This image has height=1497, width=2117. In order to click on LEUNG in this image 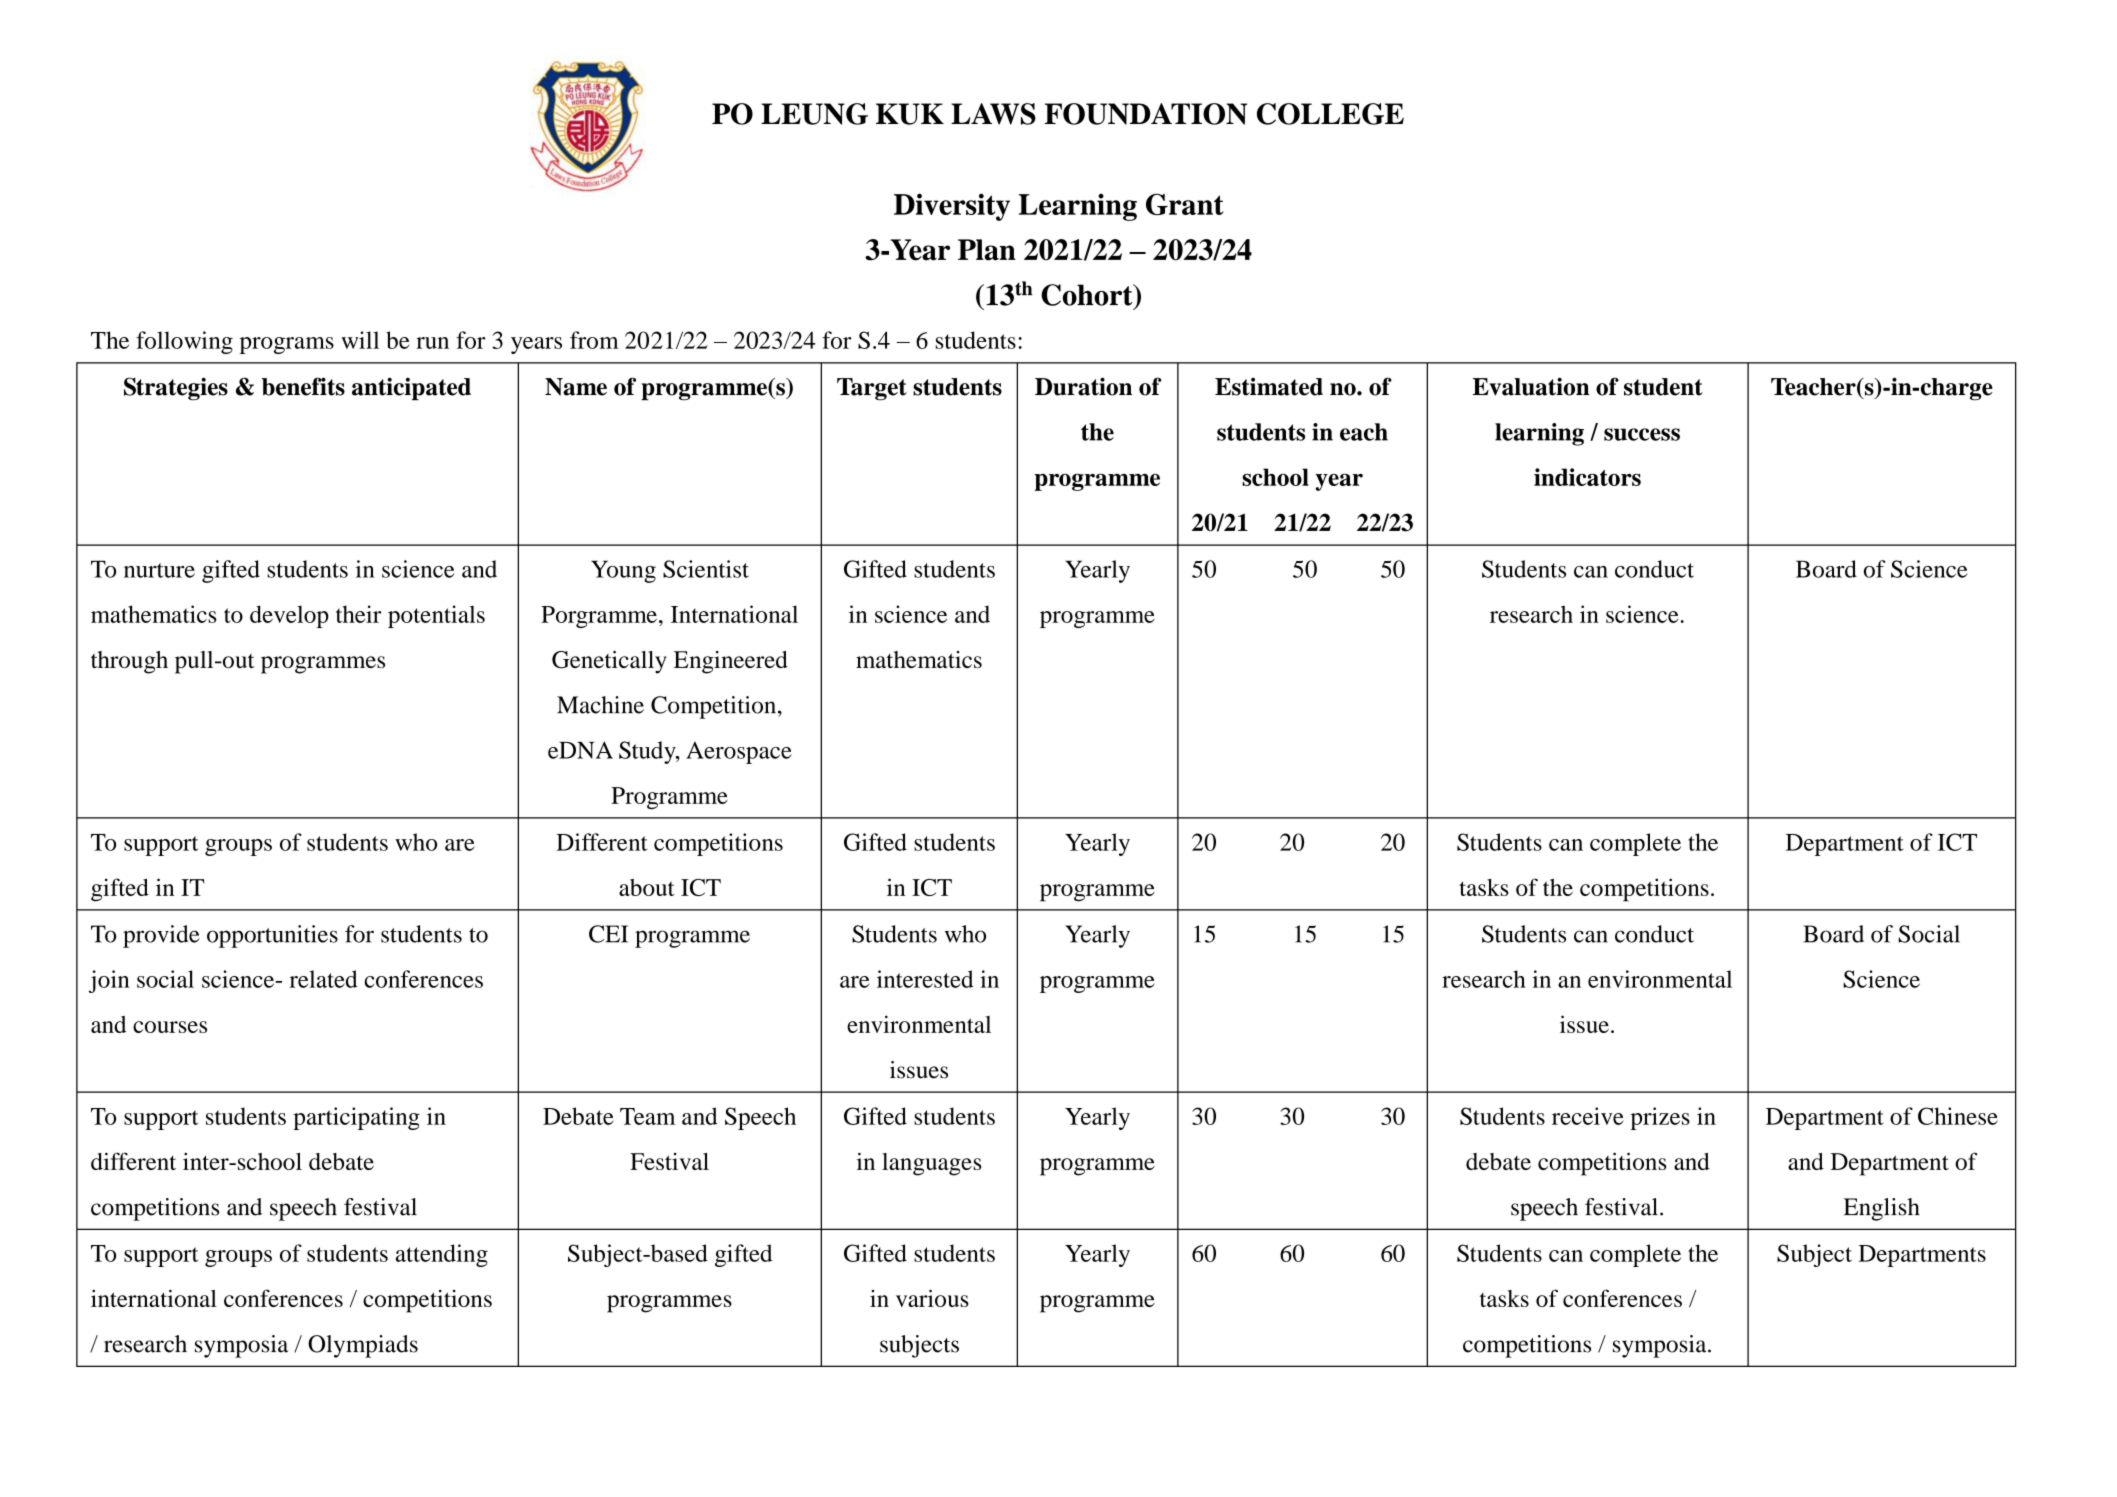, I will do `click(814, 114)`.
